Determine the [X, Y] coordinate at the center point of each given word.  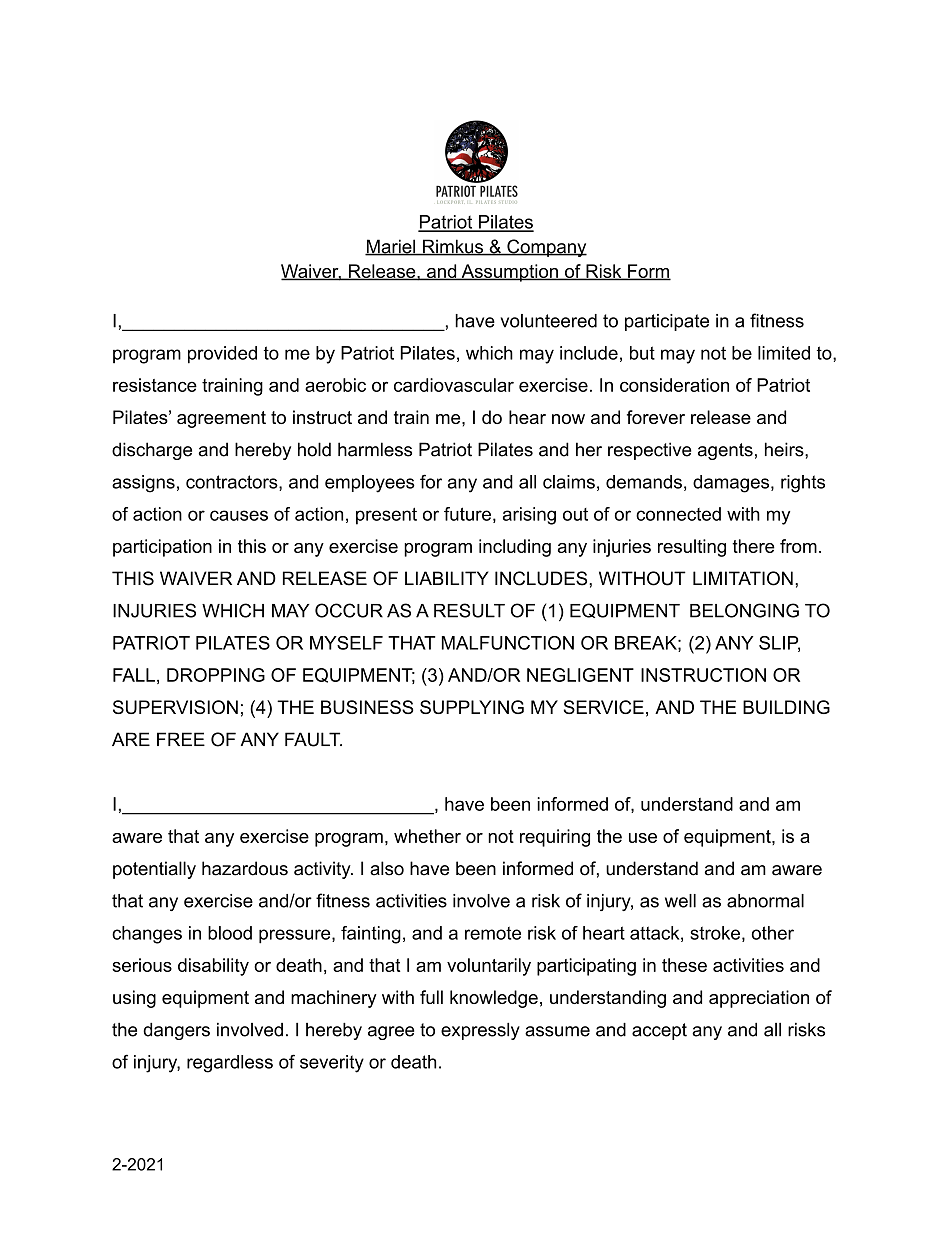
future [467, 514]
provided [222, 355]
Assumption [509, 273]
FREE [181, 739]
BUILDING [786, 707]
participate [667, 322]
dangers [176, 1031]
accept [659, 1031]
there [753, 546]
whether [427, 836]
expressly [480, 1031]
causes [239, 515]
